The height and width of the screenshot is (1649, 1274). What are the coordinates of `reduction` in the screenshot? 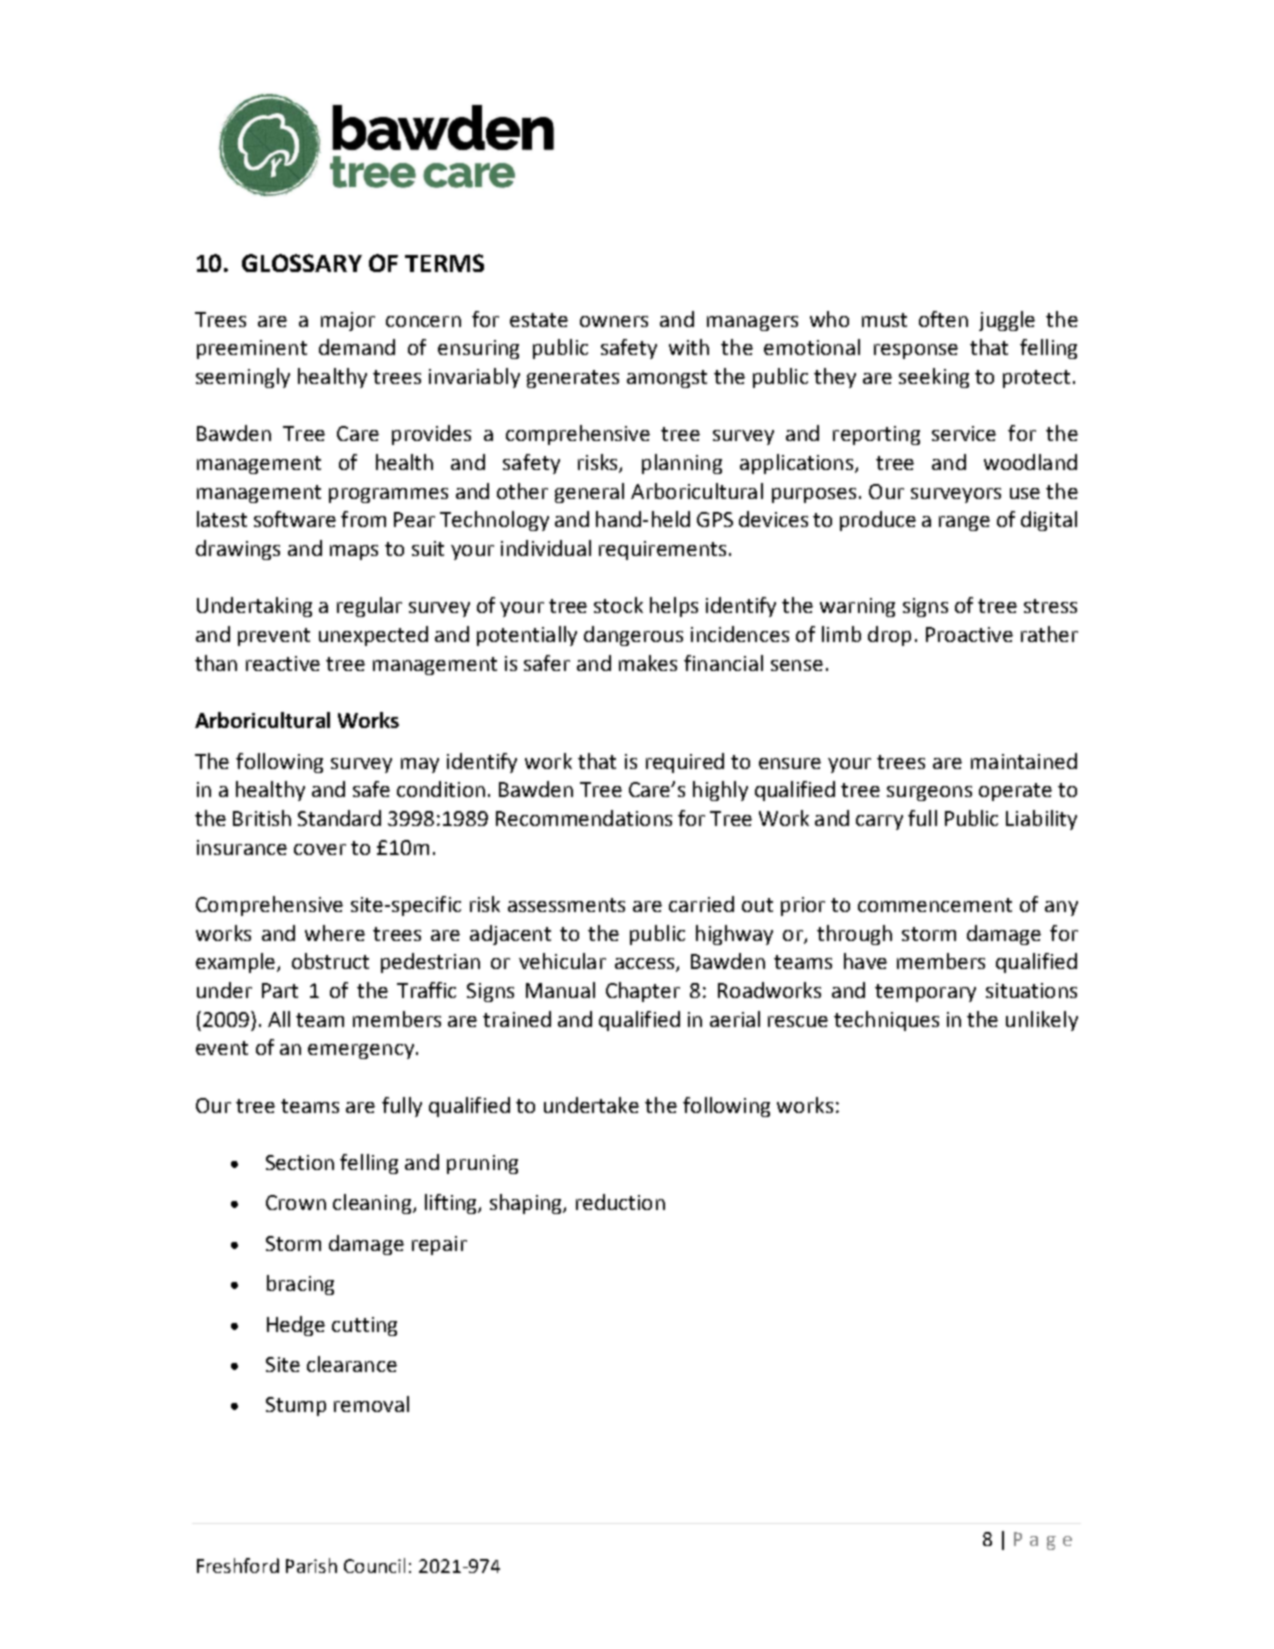 It's located at (620, 1202).
